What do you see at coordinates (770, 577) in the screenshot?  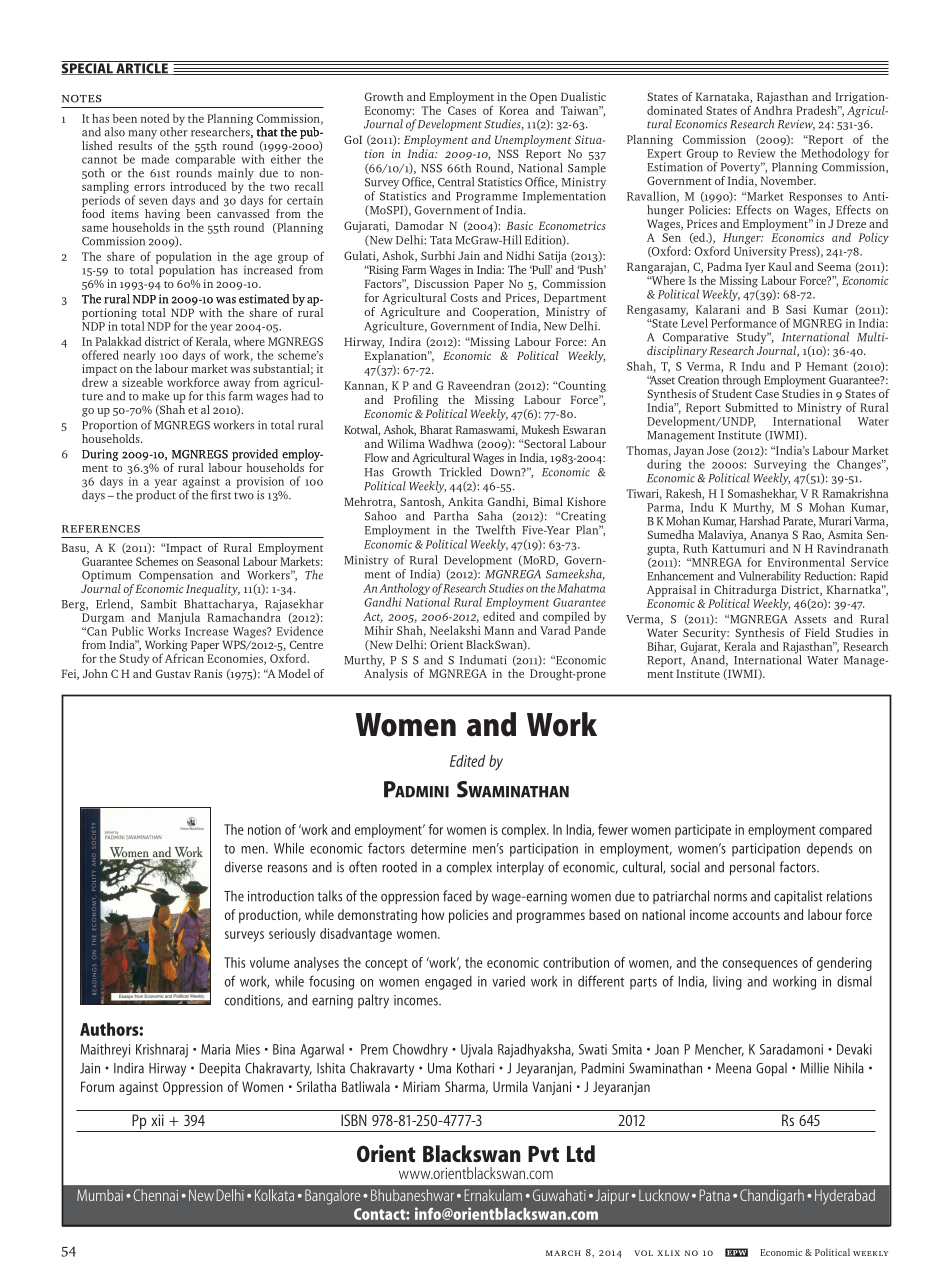 I see `Vulnerability` at bounding box center [770, 577].
